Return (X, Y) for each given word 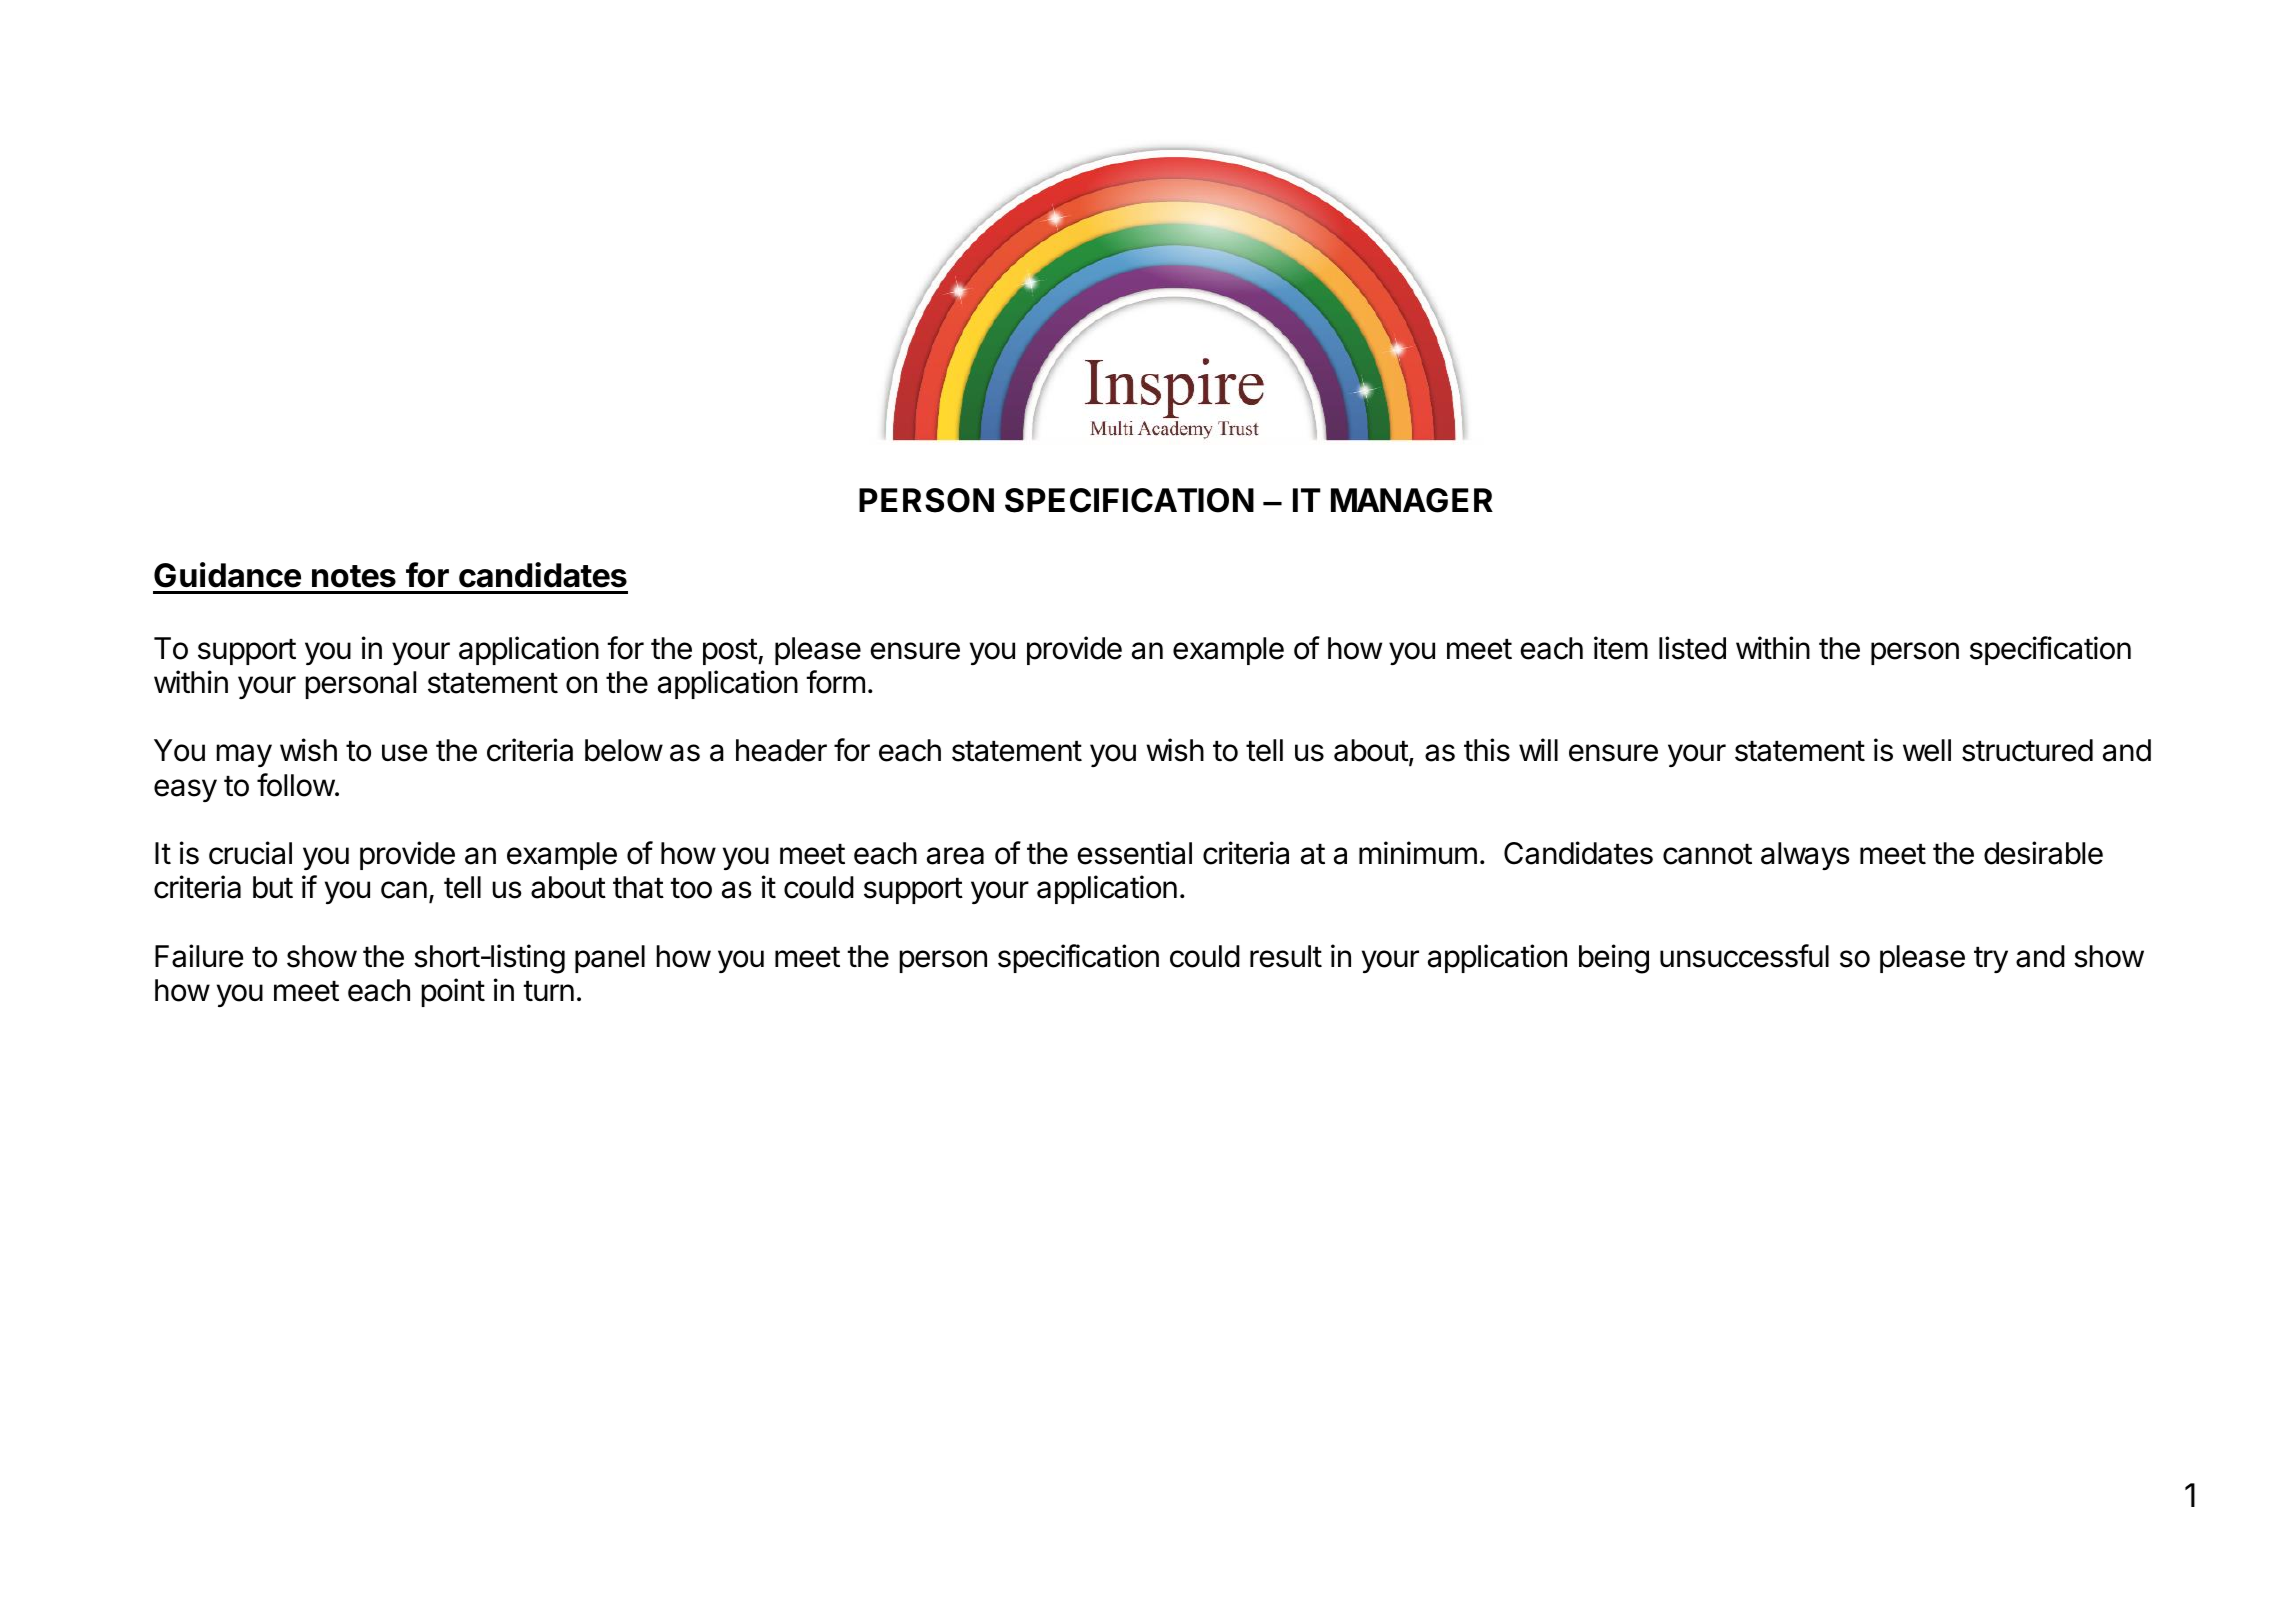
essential (1135, 853)
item (1621, 648)
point (453, 992)
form (835, 682)
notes (354, 576)
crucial (250, 853)
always (1805, 856)
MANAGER (1412, 500)
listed (1692, 648)
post (731, 652)
